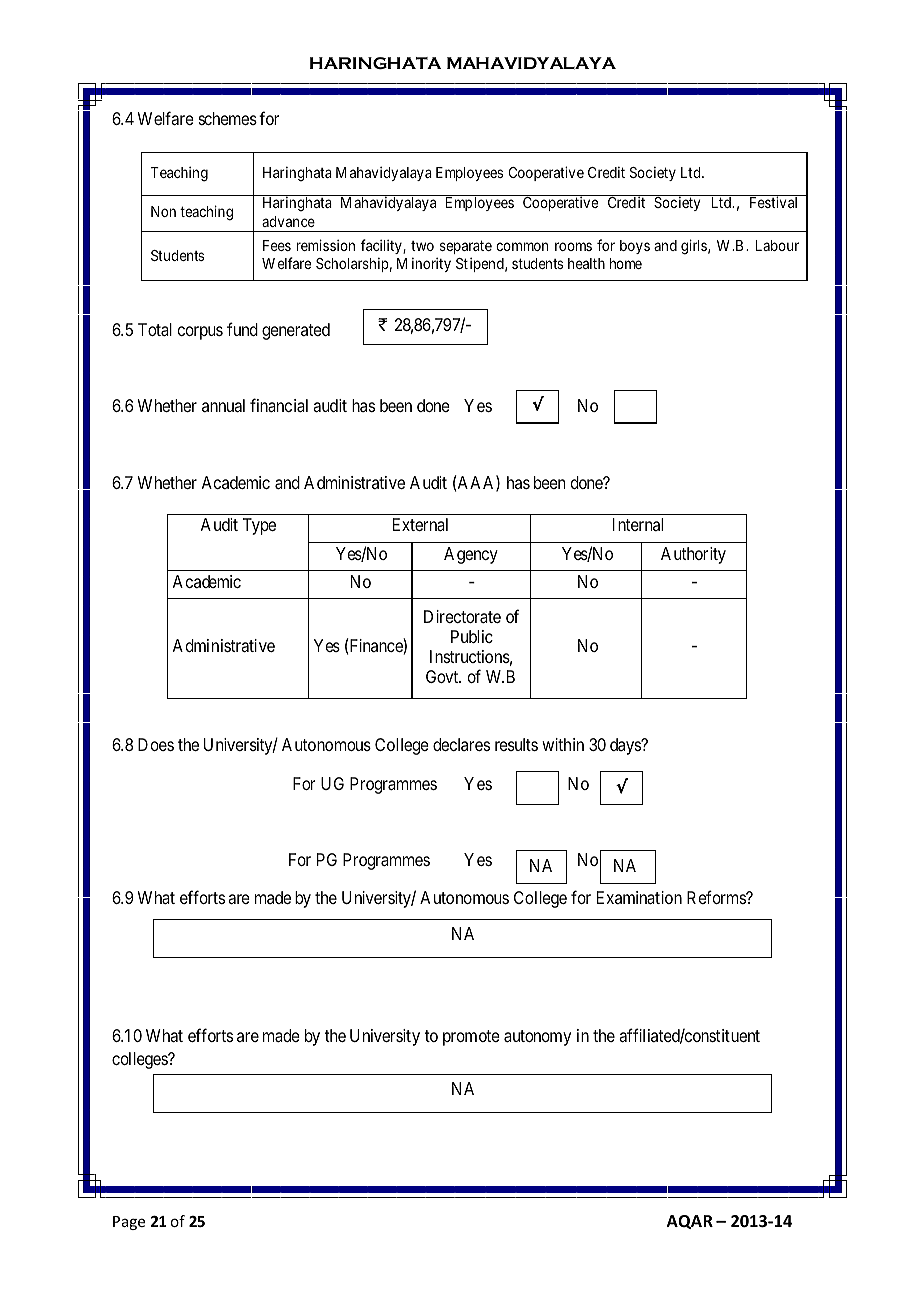 This document has height=1308, width=924. I want to click on Does, so click(156, 744).
